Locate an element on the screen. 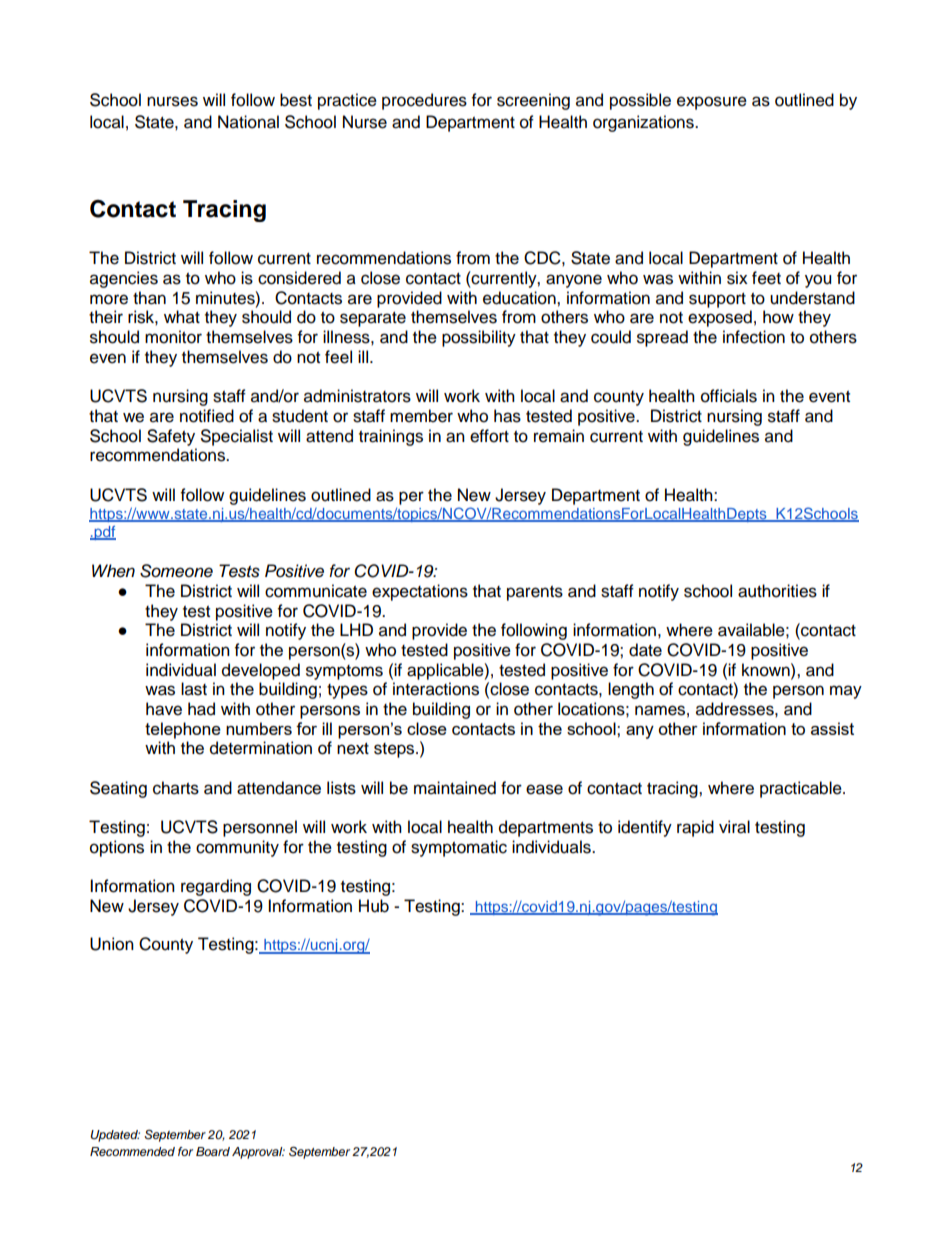 The image size is (952, 1233). viral is located at coordinates (734, 827).
